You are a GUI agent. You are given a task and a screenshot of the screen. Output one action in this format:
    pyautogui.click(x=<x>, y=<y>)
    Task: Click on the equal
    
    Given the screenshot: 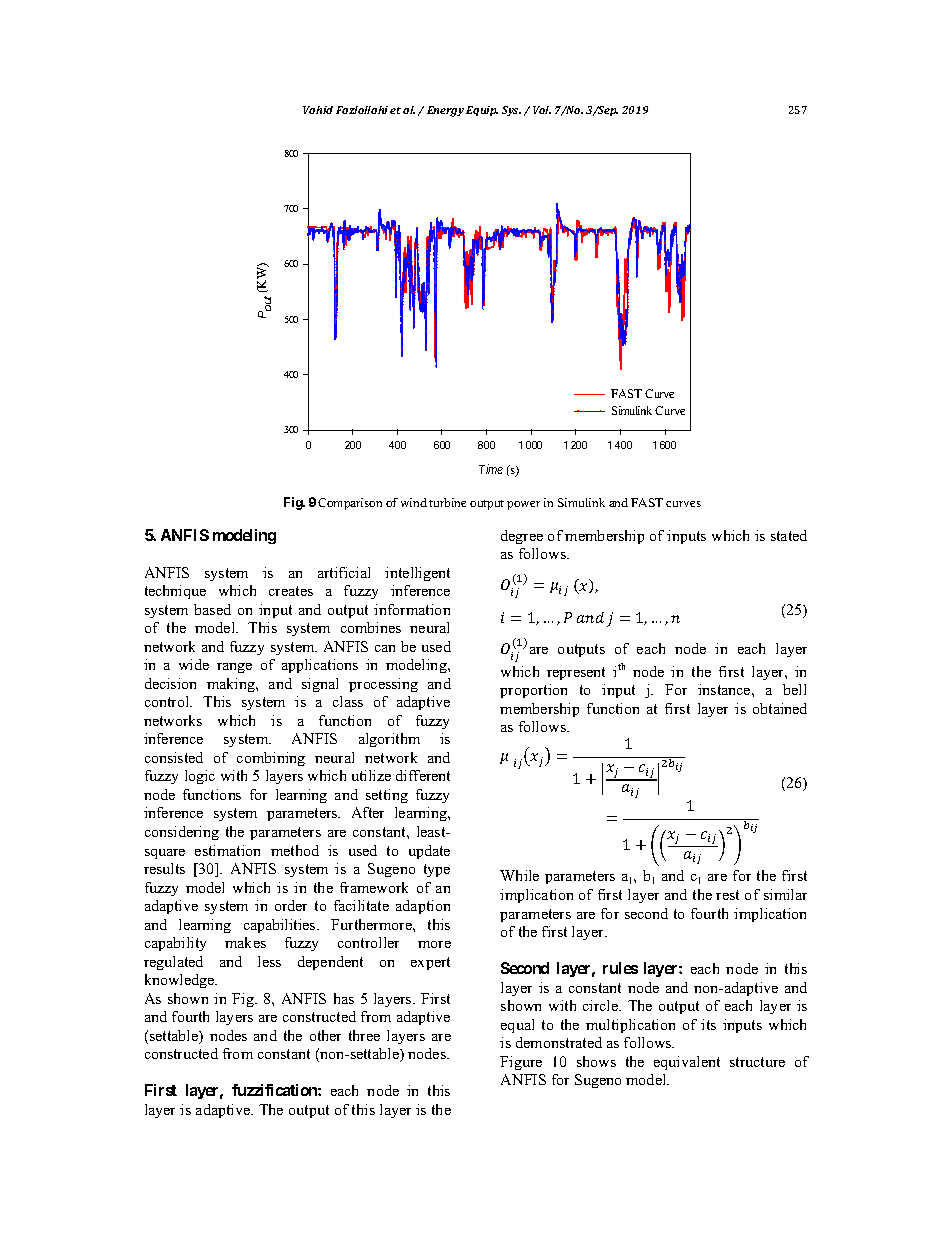 What is the action you would take?
    pyautogui.click(x=517, y=1026)
